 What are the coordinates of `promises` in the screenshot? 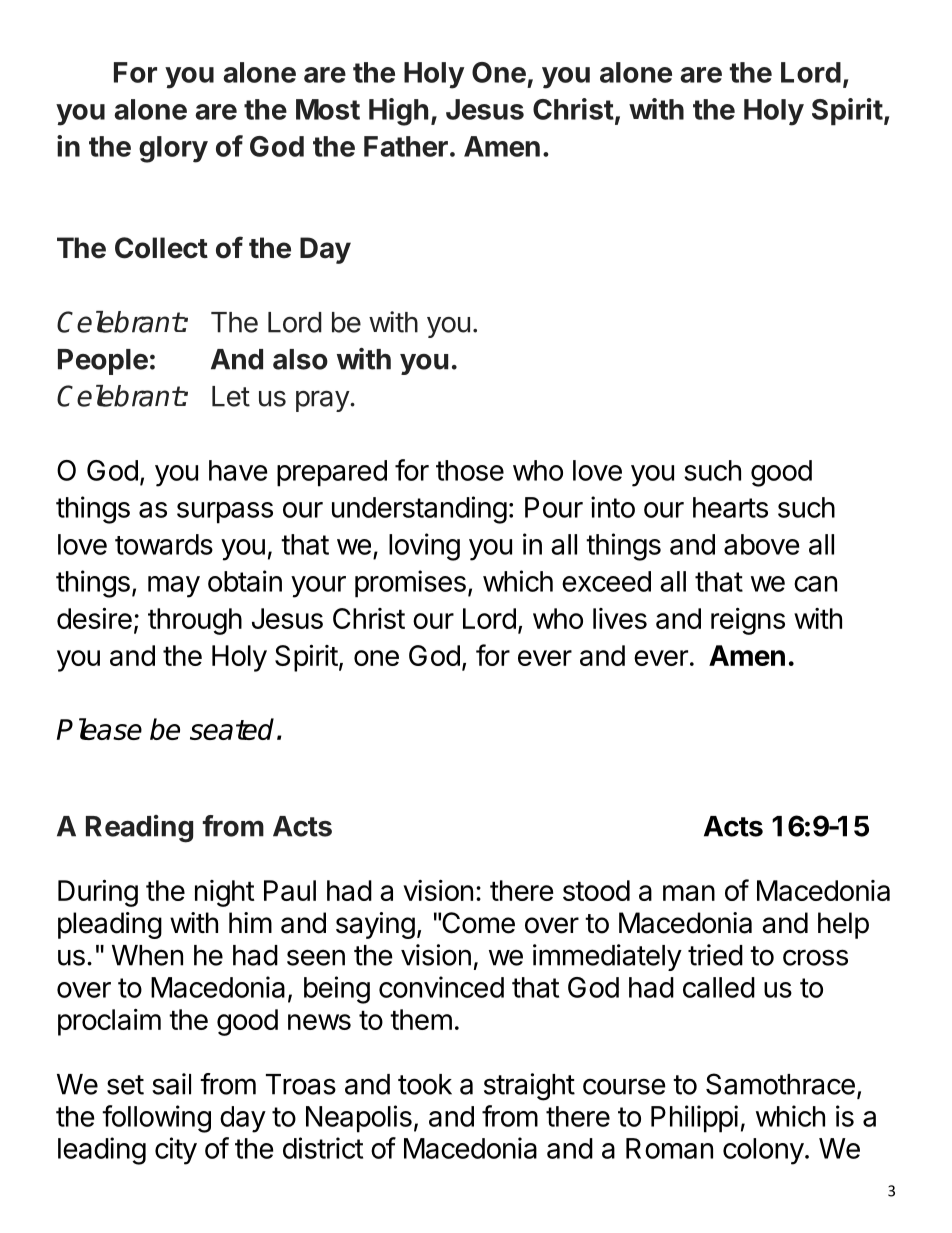 It's located at (410, 584).
